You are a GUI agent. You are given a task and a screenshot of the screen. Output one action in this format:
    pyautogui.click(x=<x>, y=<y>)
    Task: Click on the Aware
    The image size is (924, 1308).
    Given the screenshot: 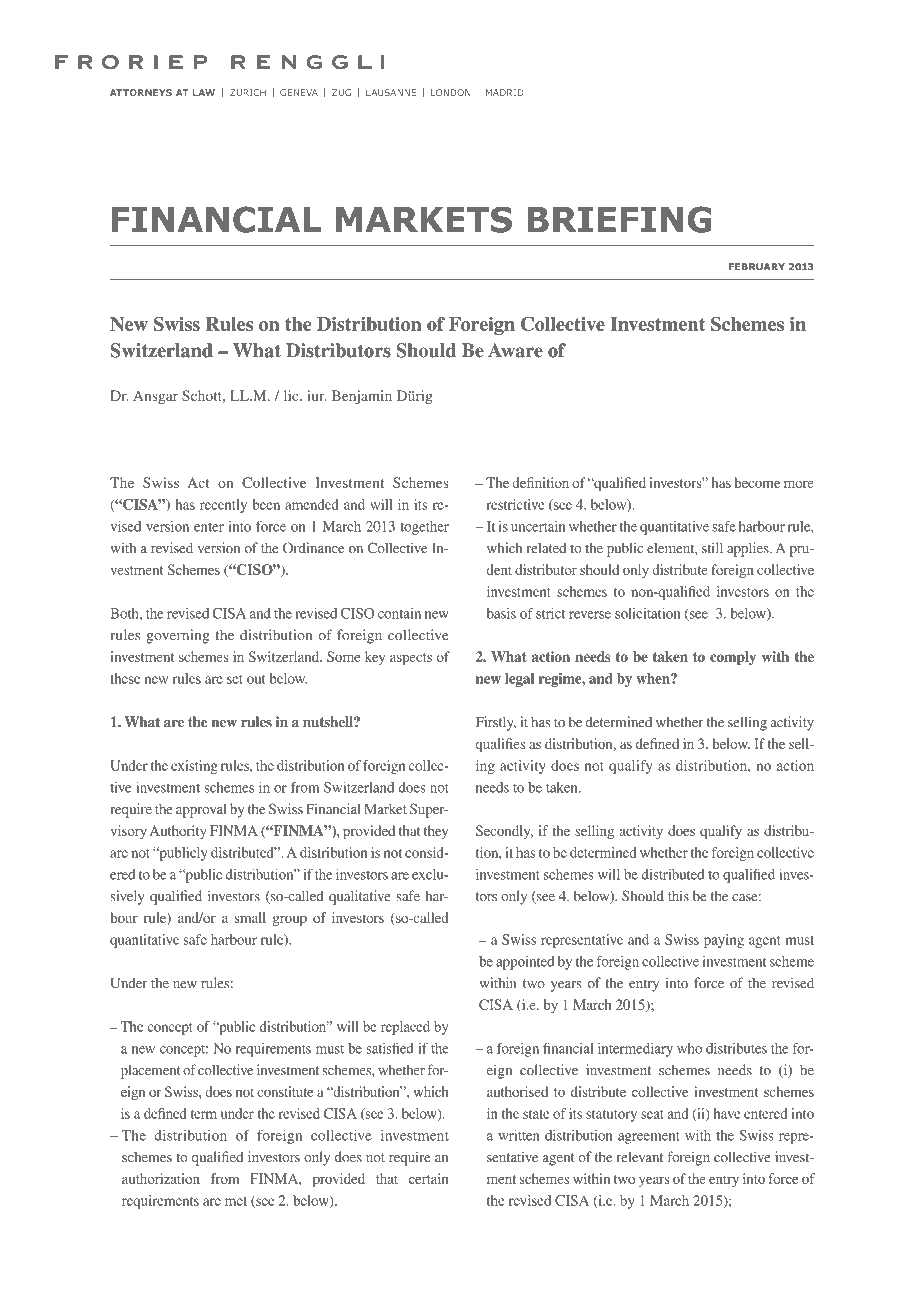 What is the action you would take?
    pyautogui.click(x=515, y=350)
